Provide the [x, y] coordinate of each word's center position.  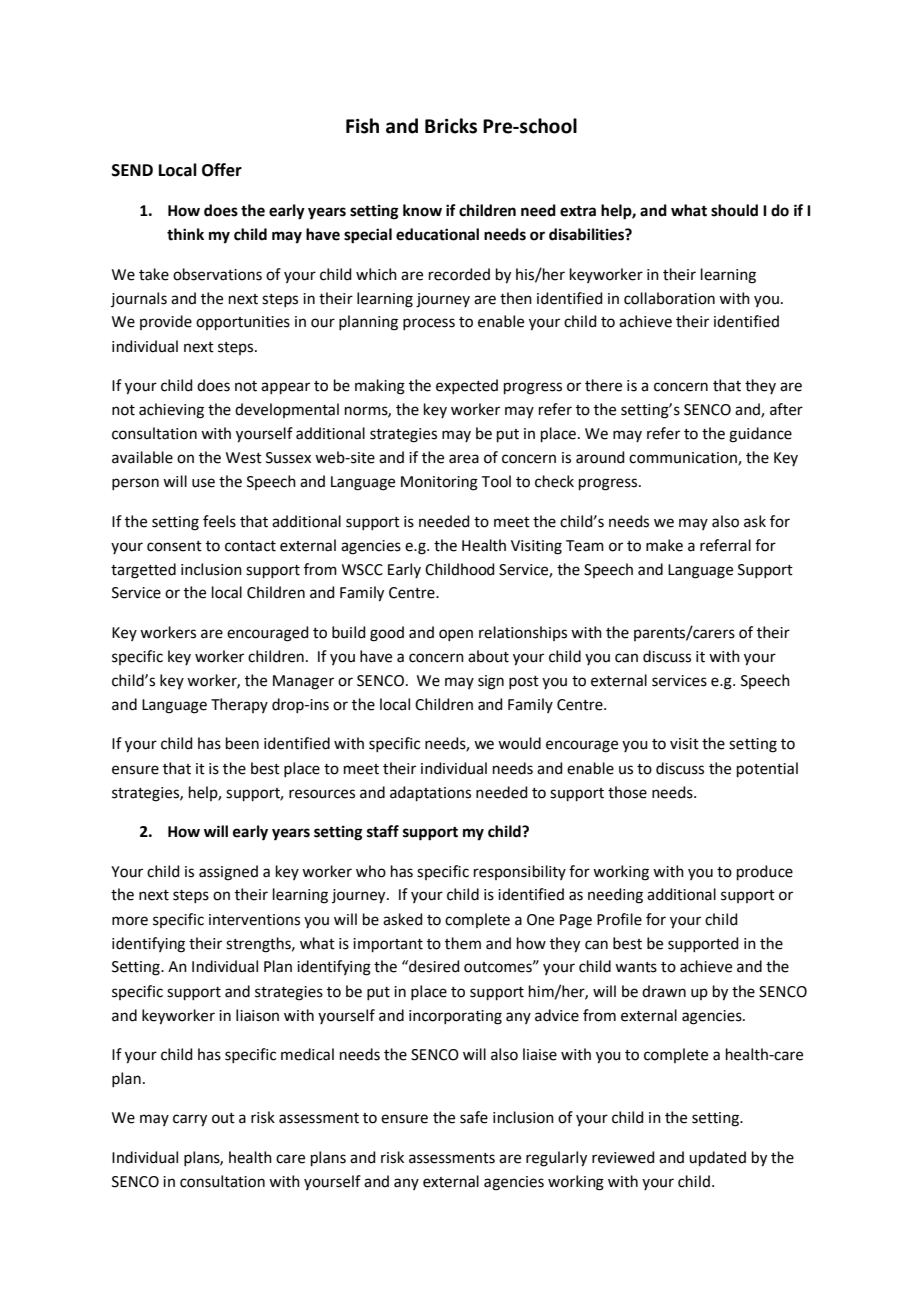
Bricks [451, 126]
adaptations [430, 793]
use [203, 483]
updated [717, 1158]
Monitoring [439, 483]
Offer [222, 170]
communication [684, 459]
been [242, 743]
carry [190, 1120]
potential [767, 769]
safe [474, 1117]
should [734, 210]
